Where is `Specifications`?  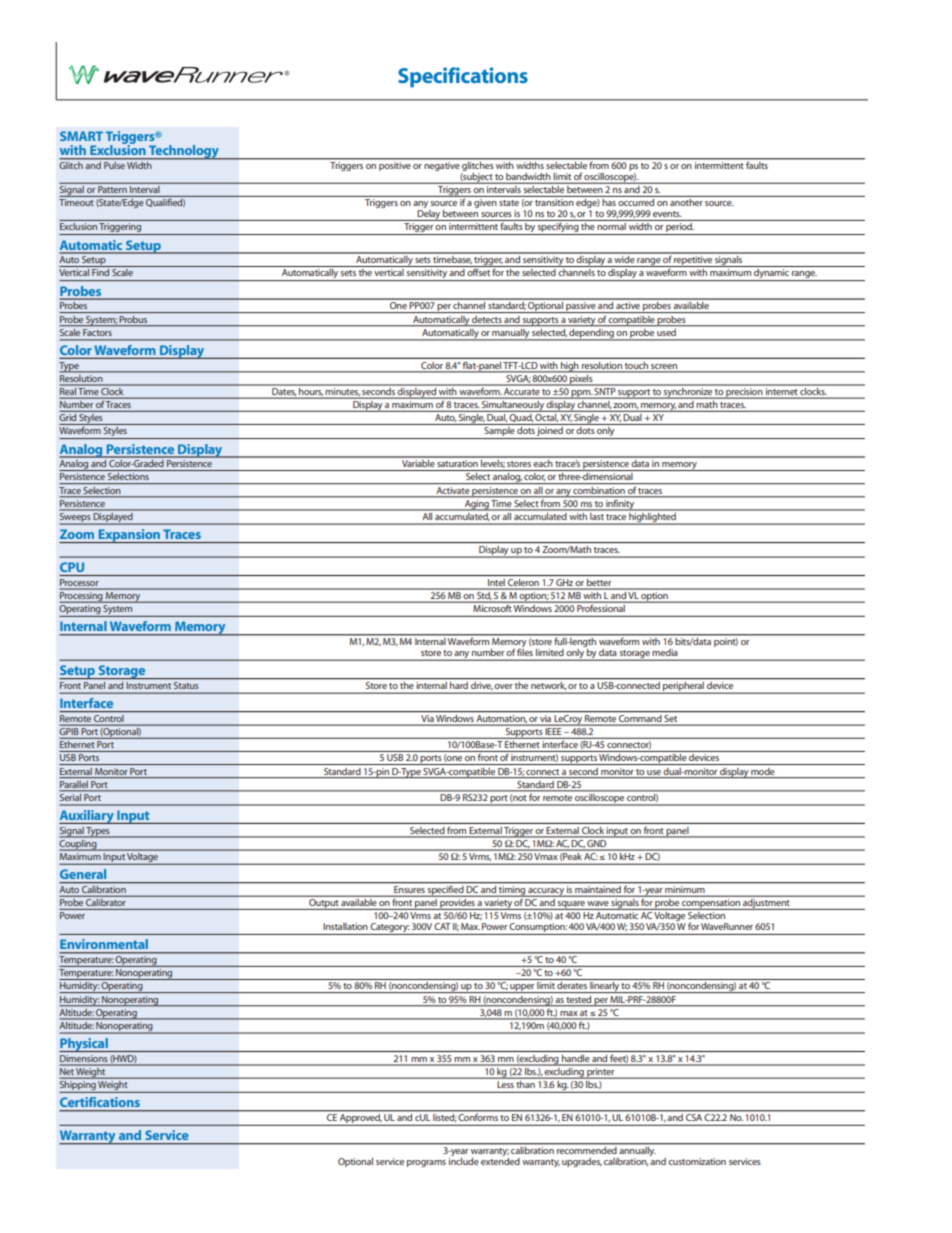 Specifications is located at coordinates (463, 77).
